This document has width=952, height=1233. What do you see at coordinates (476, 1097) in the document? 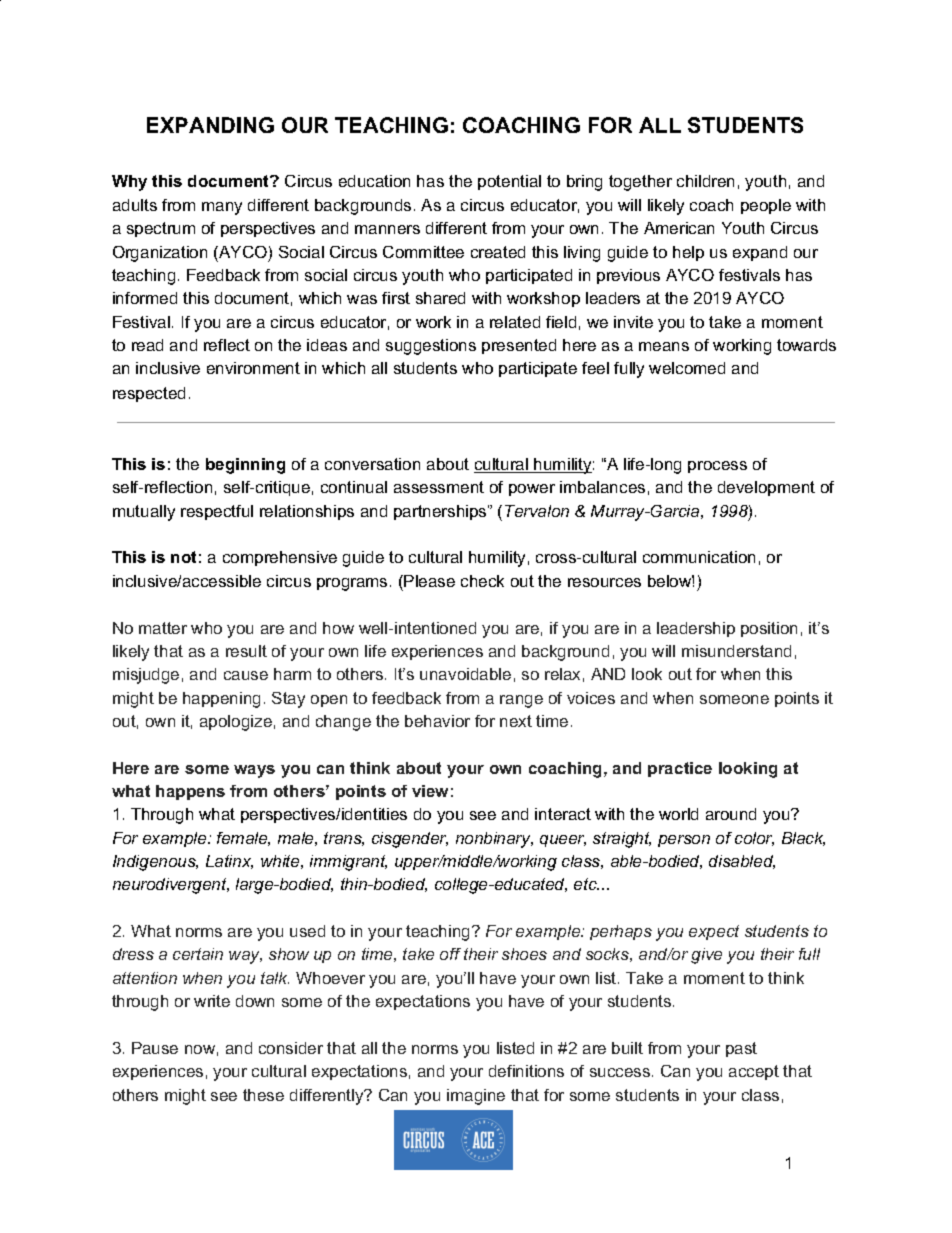
I see `imagine` at bounding box center [476, 1097].
